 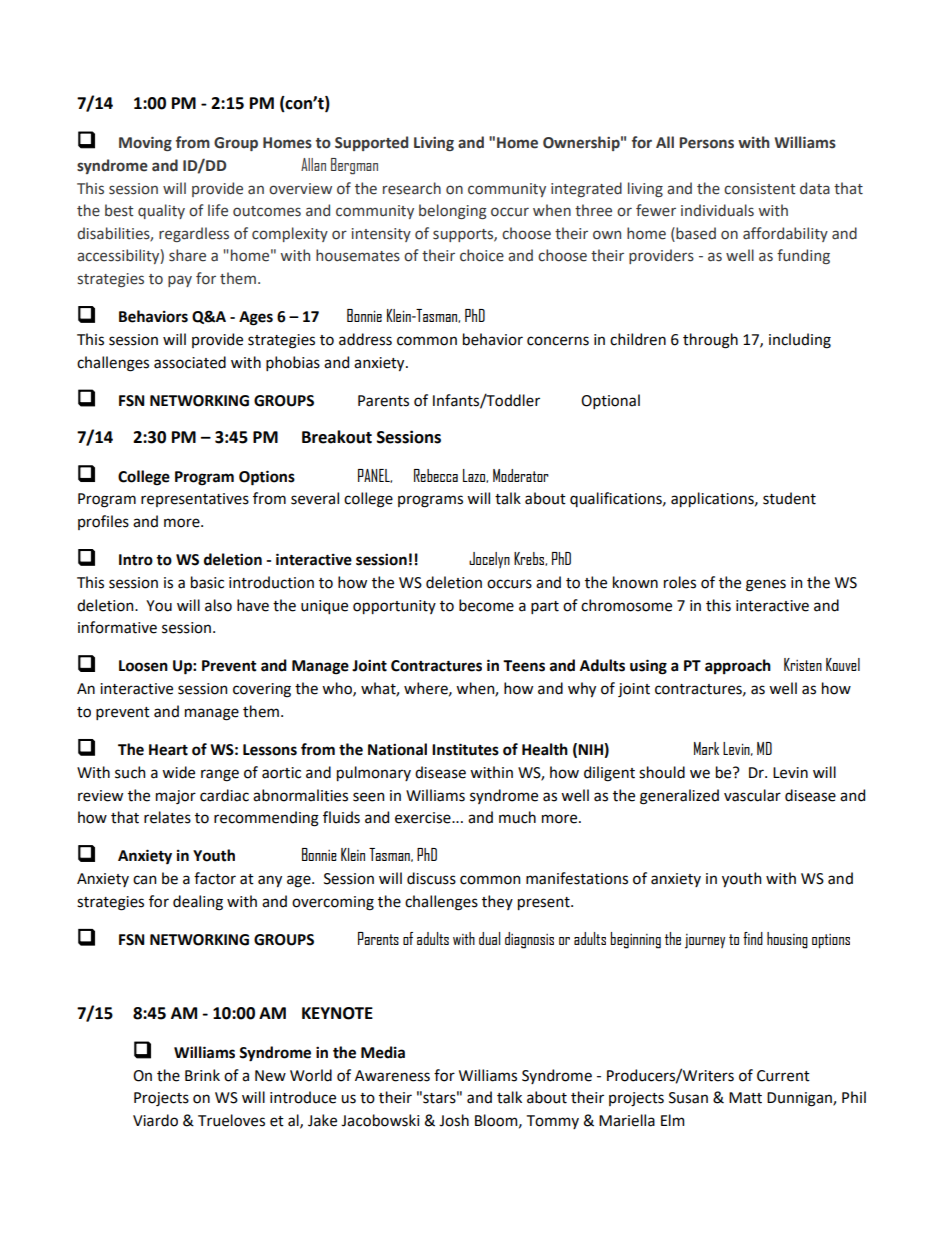 What do you see at coordinates (453, 211) in the page?
I see `belonging` at bounding box center [453, 211].
